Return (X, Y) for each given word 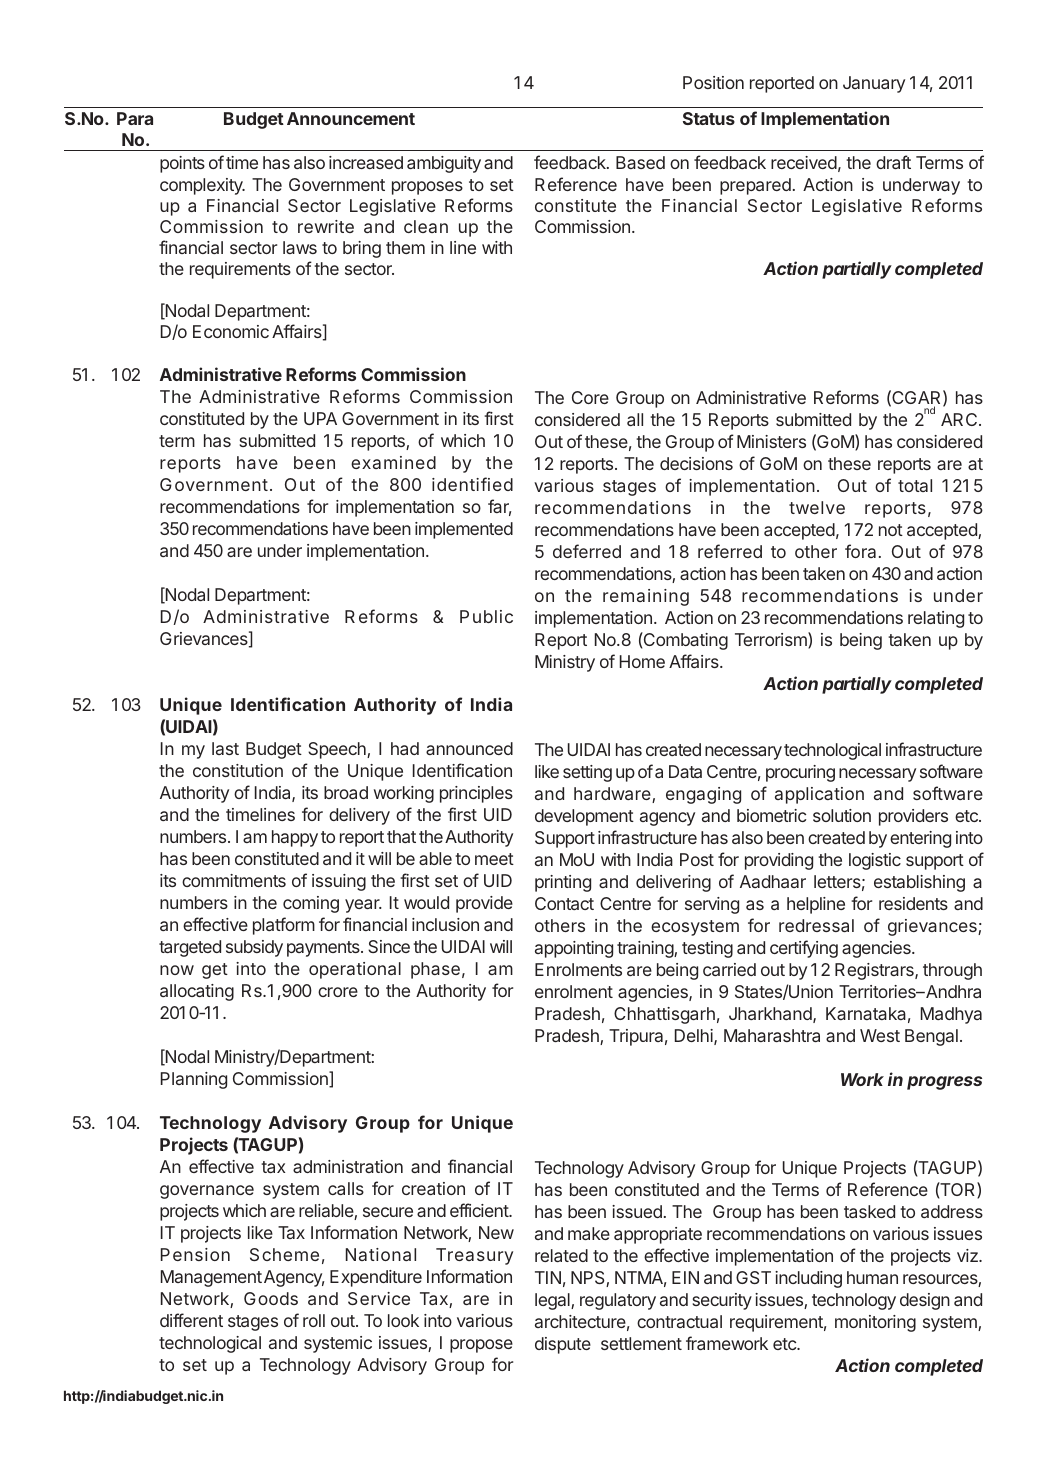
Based (640, 162)
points (182, 164)
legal (553, 1301)
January (874, 84)
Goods (271, 1298)
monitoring (875, 1323)
